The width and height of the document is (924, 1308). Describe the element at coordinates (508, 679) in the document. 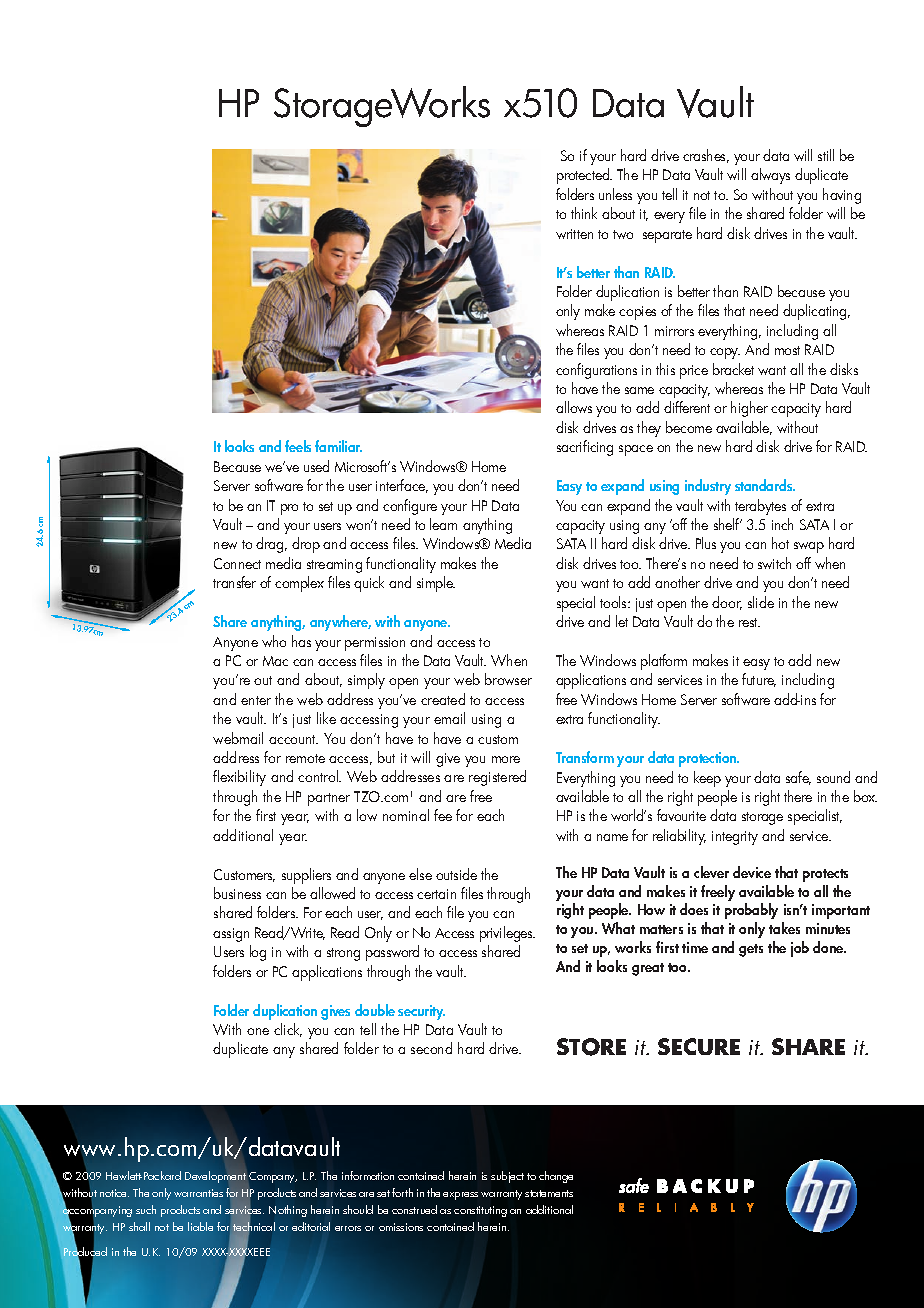

I see `browser` at that location.
